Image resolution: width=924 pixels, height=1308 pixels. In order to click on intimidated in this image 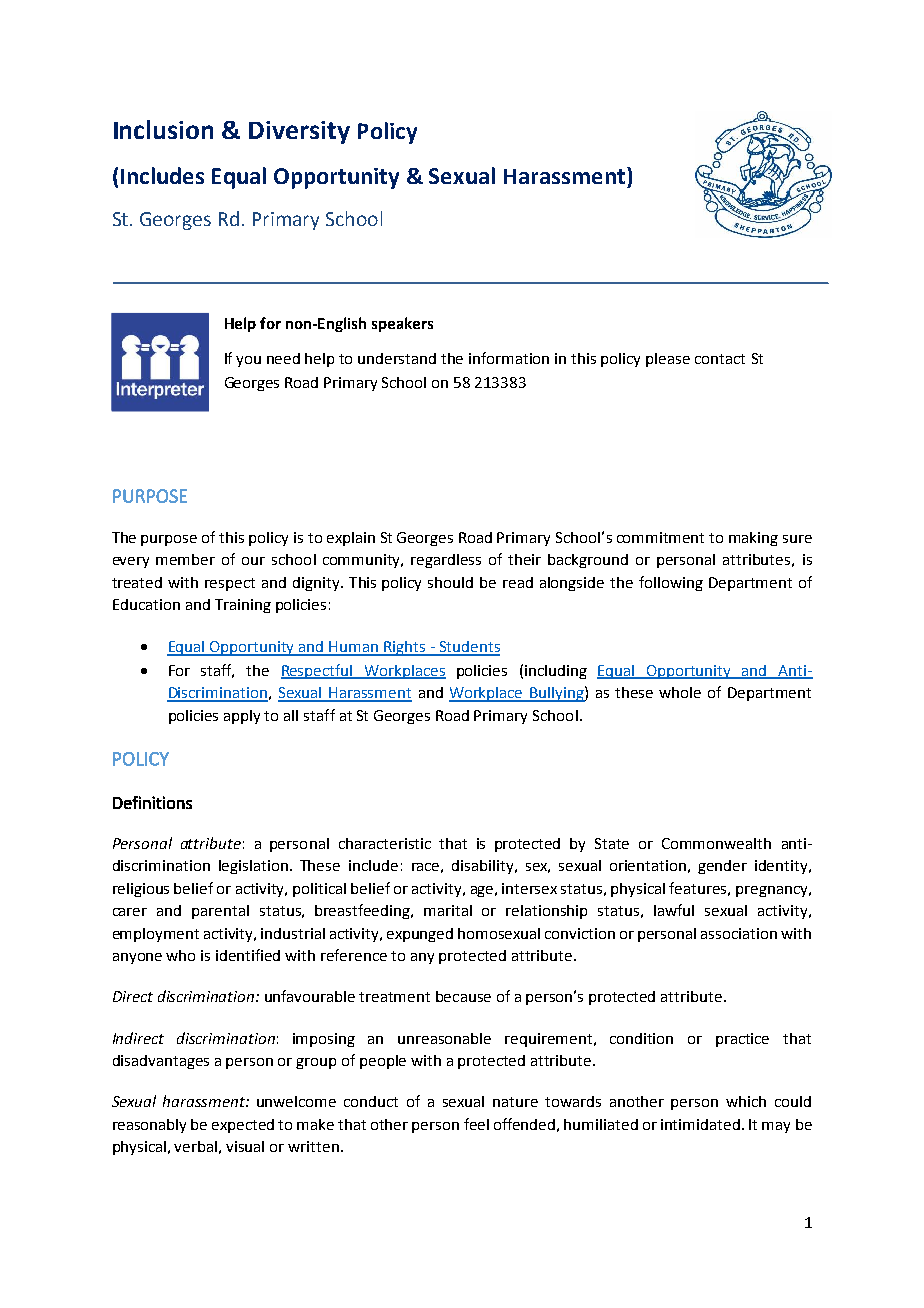, I will do `click(700, 1124)`.
